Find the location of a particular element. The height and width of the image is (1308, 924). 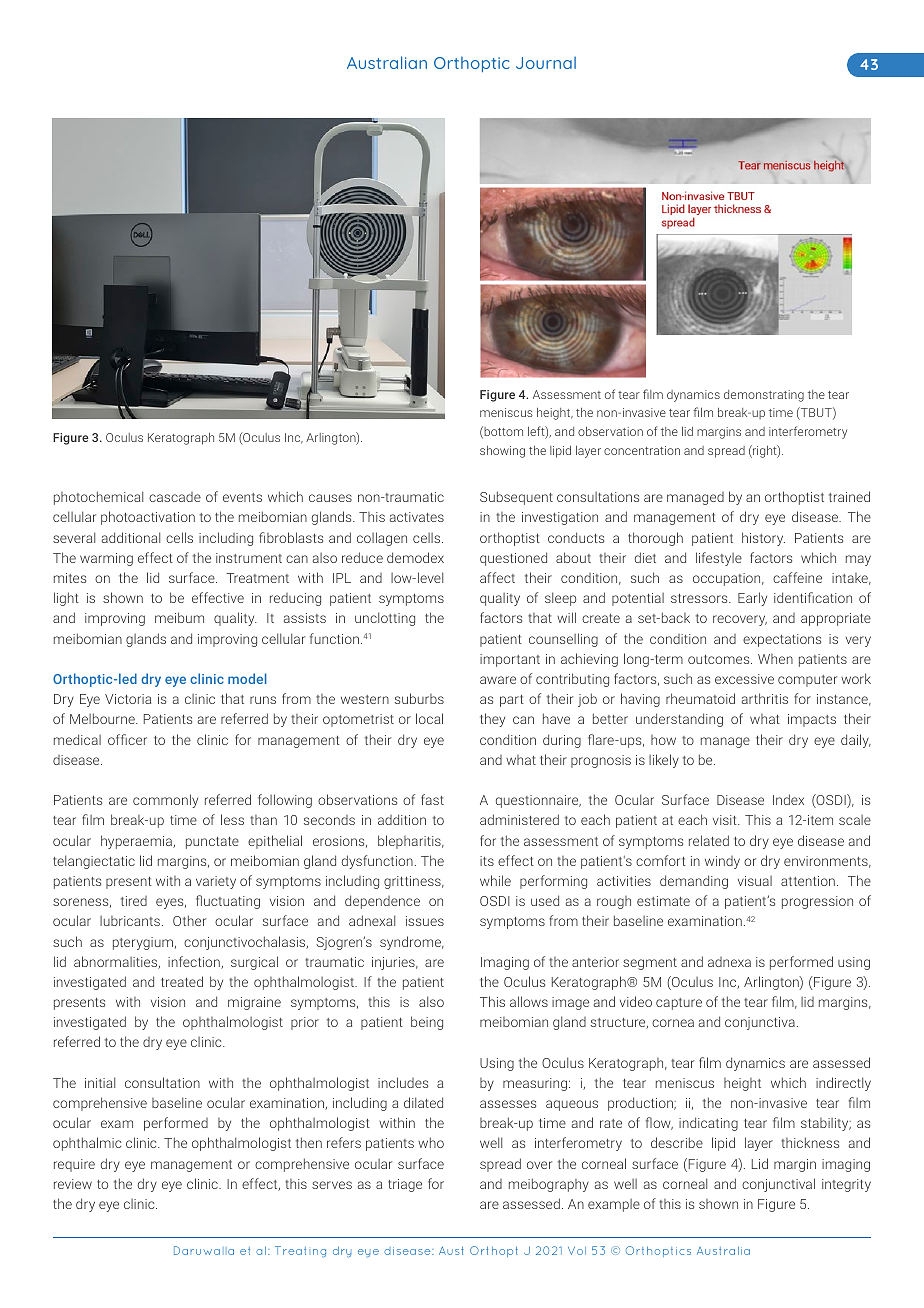

Victoria is located at coordinates (128, 699).
